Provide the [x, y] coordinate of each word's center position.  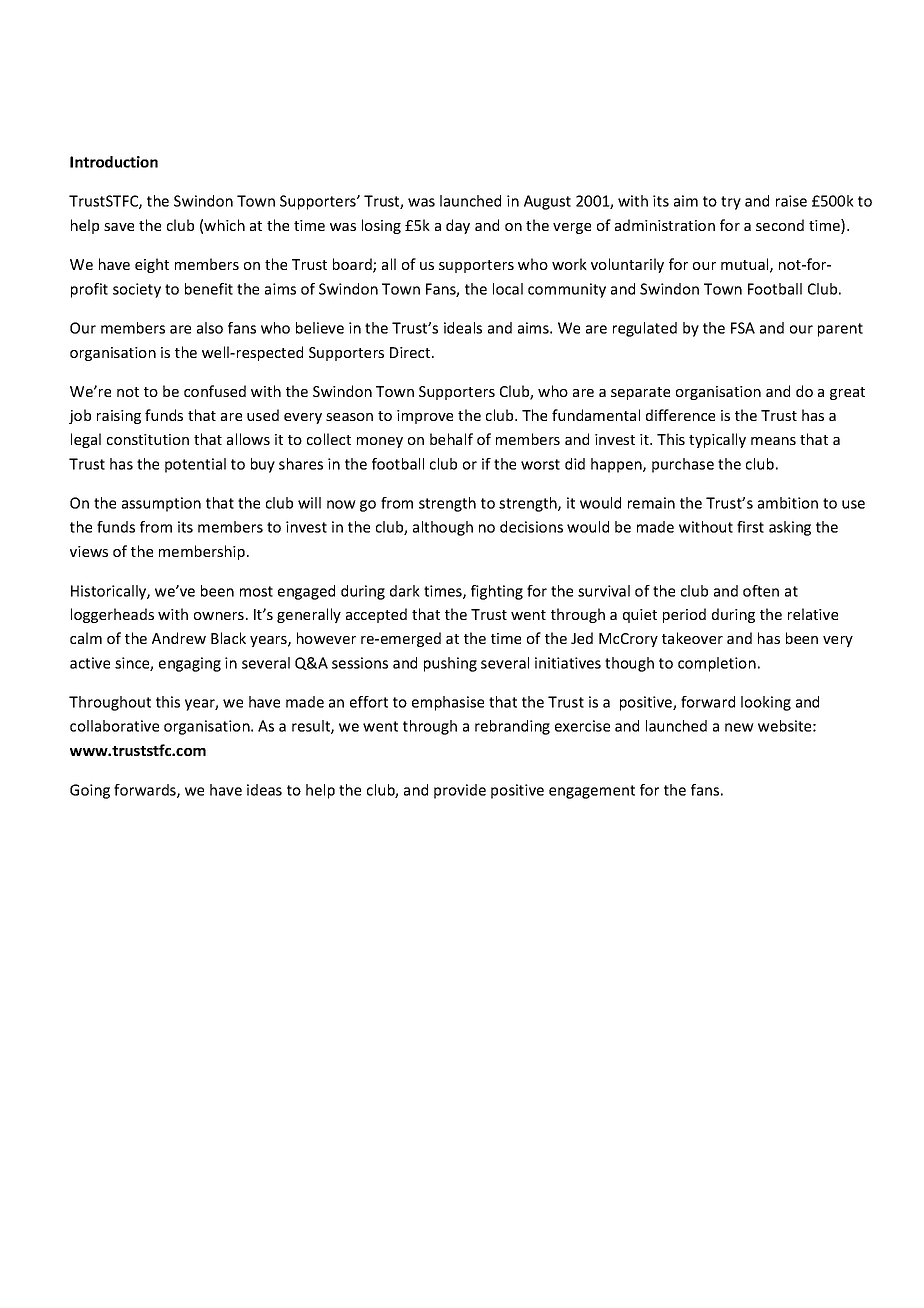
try [731, 203]
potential [195, 465]
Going [90, 791]
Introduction [114, 162]
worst [540, 464]
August [547, 202]
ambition [788, 503]
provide [460, 791]
